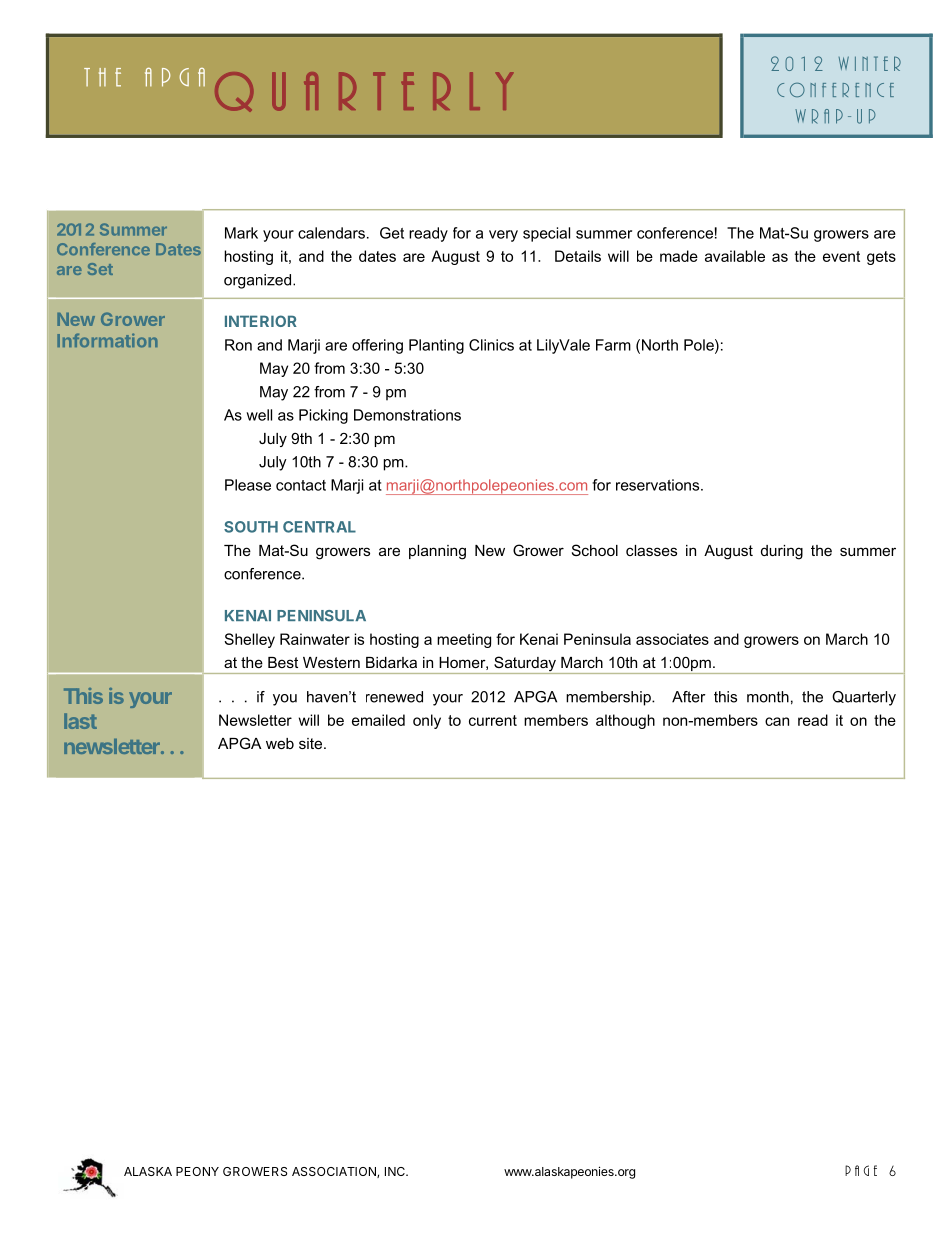 The image size is (952, 1233). Describe the element at coordinates (659, 485) in the screenshot. I see `reservations` at that location.
